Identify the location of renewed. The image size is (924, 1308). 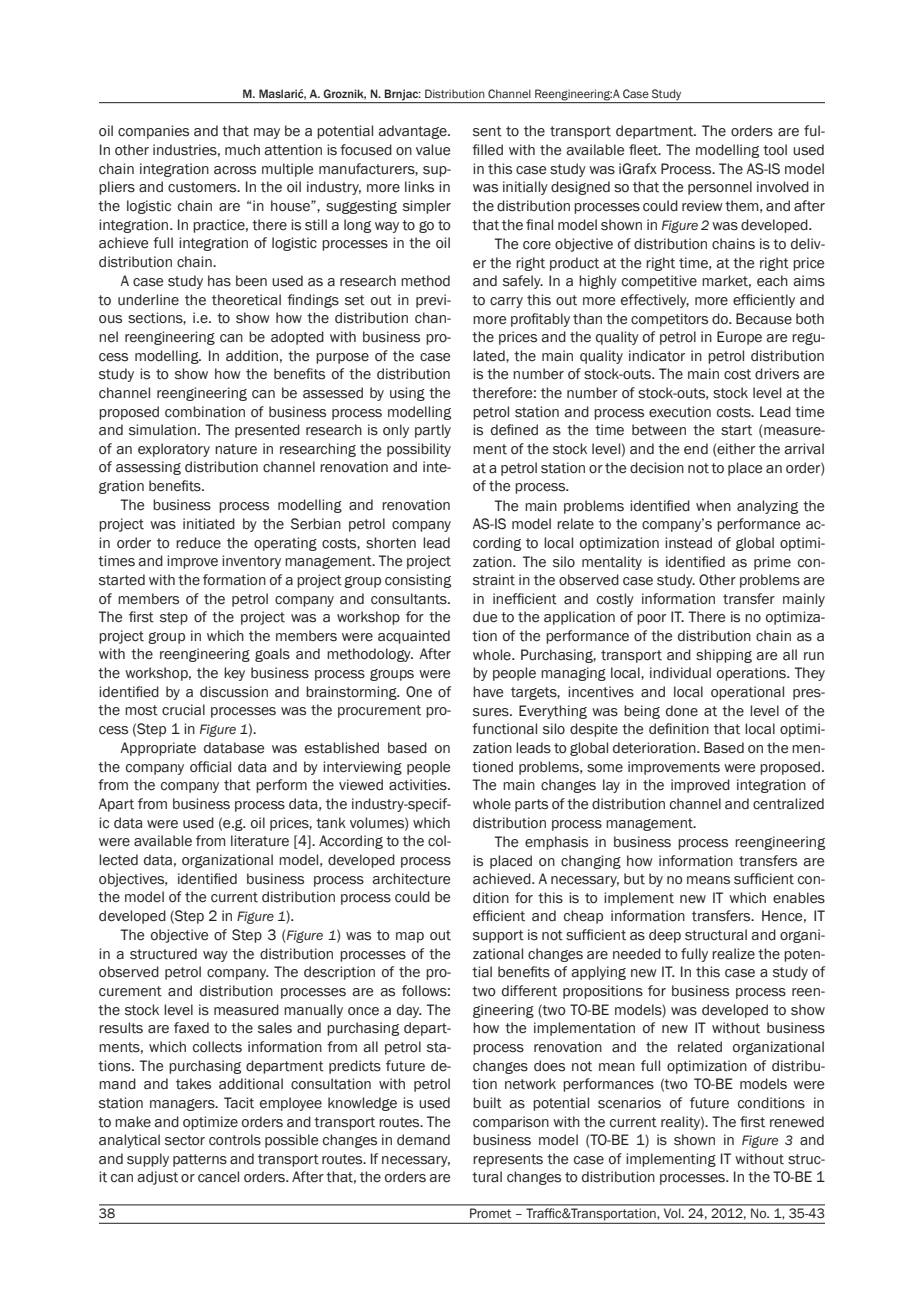
(797, 1122).
